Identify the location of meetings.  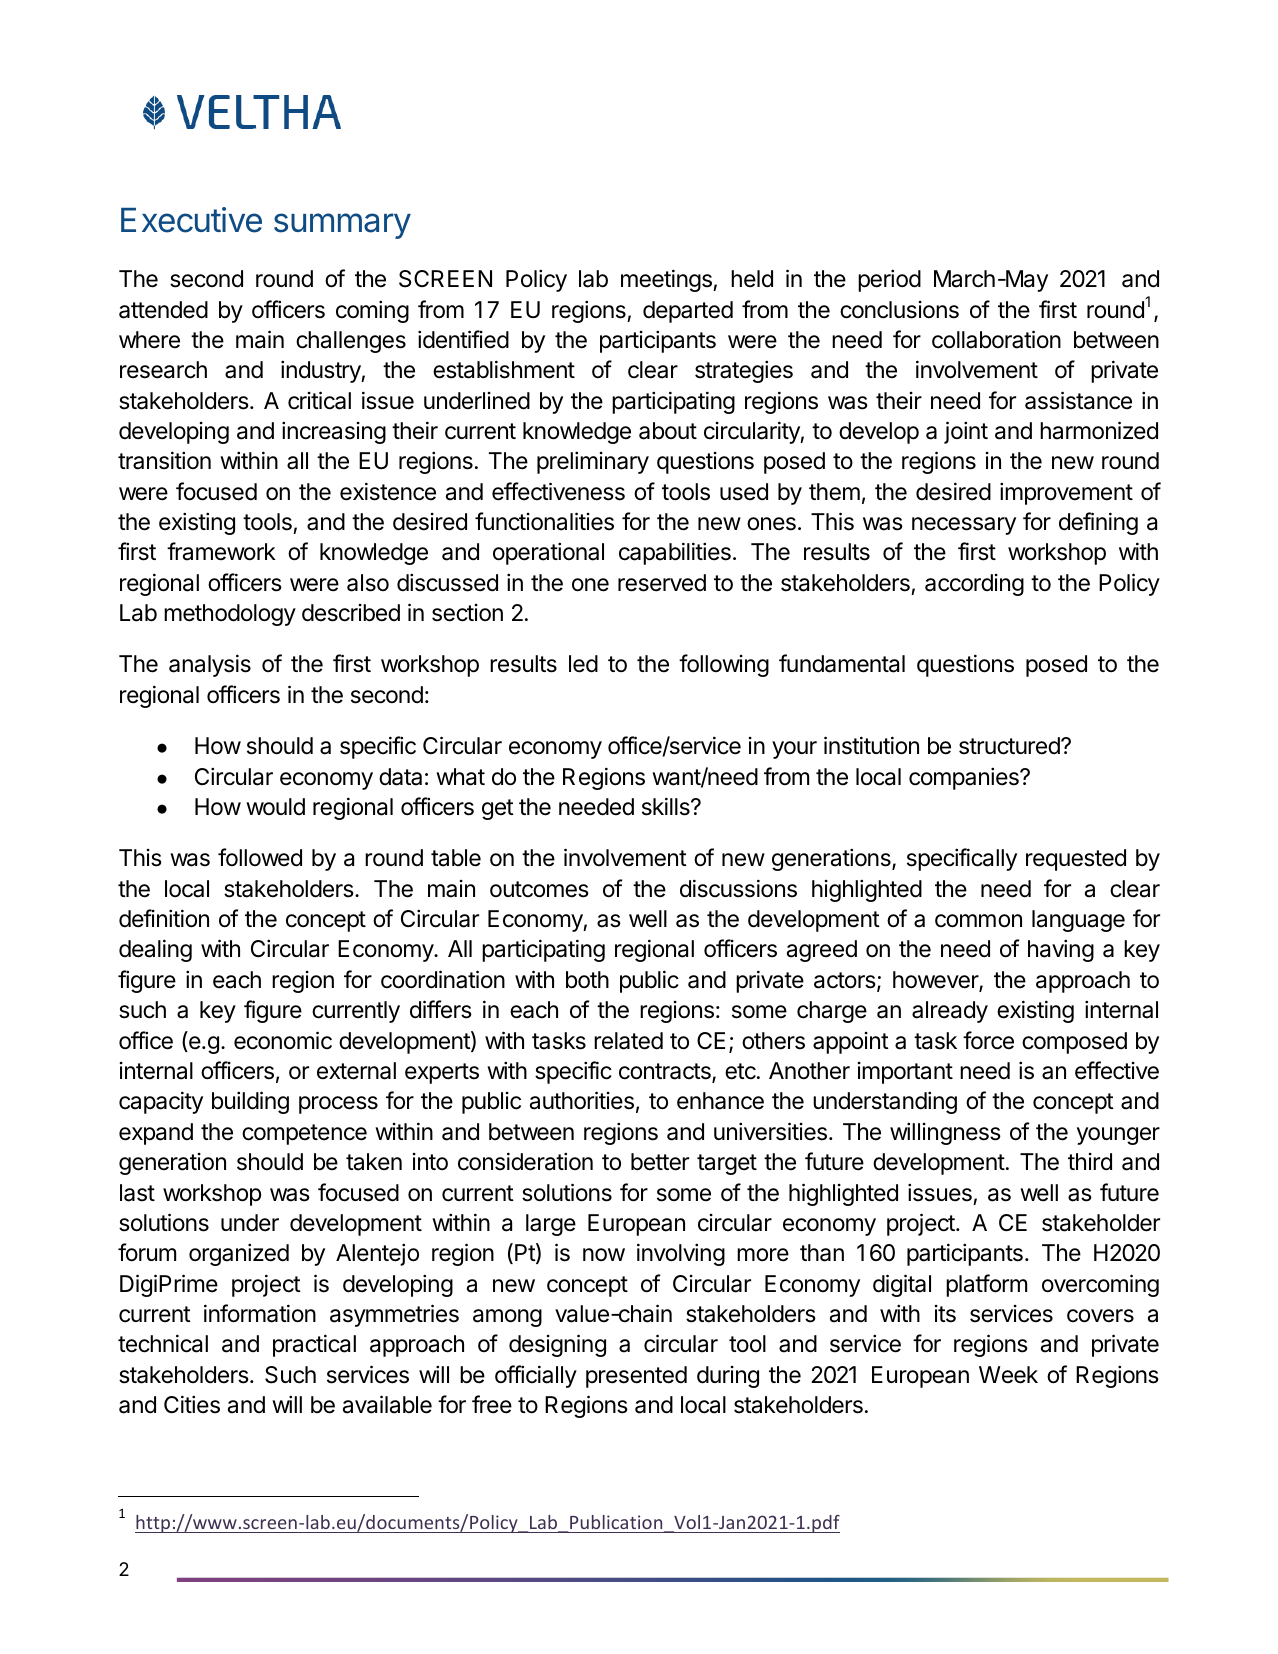
(667, 280).
